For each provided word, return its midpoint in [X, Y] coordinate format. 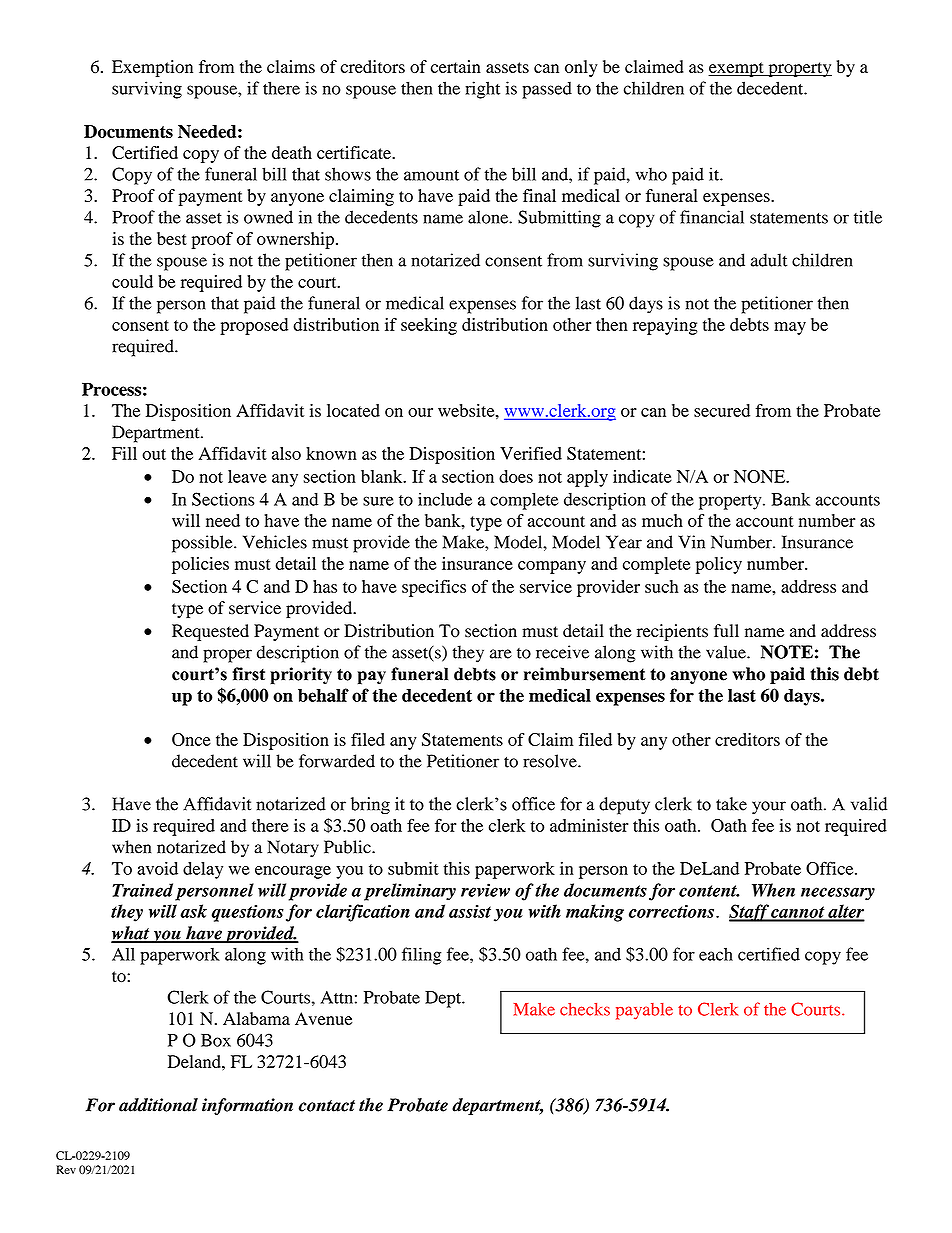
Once [191, 739]
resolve [551, 761]
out [154, 454]
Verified [531, 453]
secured [722, 410]
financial [712, 217]
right [482, 90]
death [292, 152]
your [769, 807]
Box [216, 1040]
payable [644, 1011]
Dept [444, 999]
